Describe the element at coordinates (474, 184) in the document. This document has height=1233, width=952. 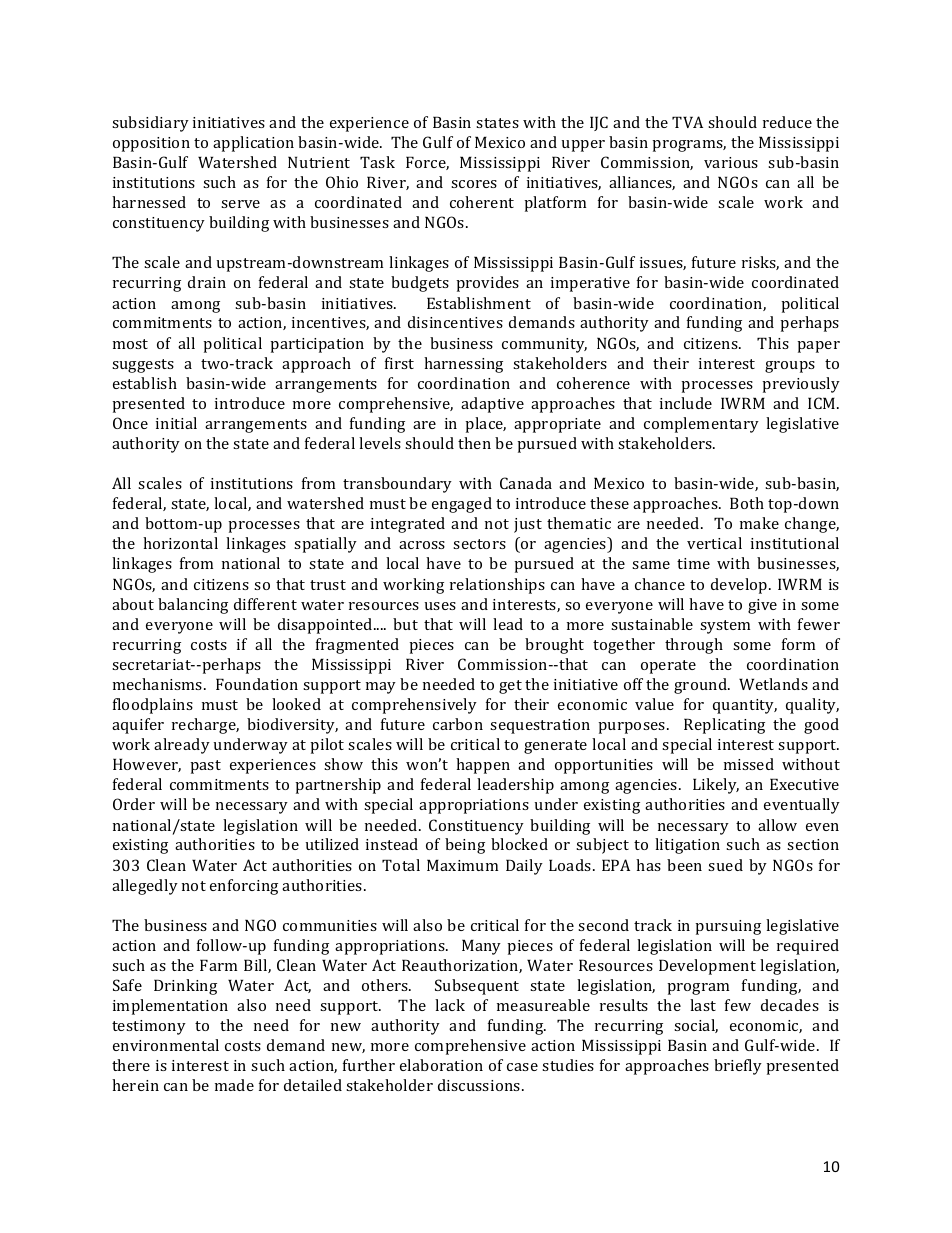
I see `scores` at that location.
